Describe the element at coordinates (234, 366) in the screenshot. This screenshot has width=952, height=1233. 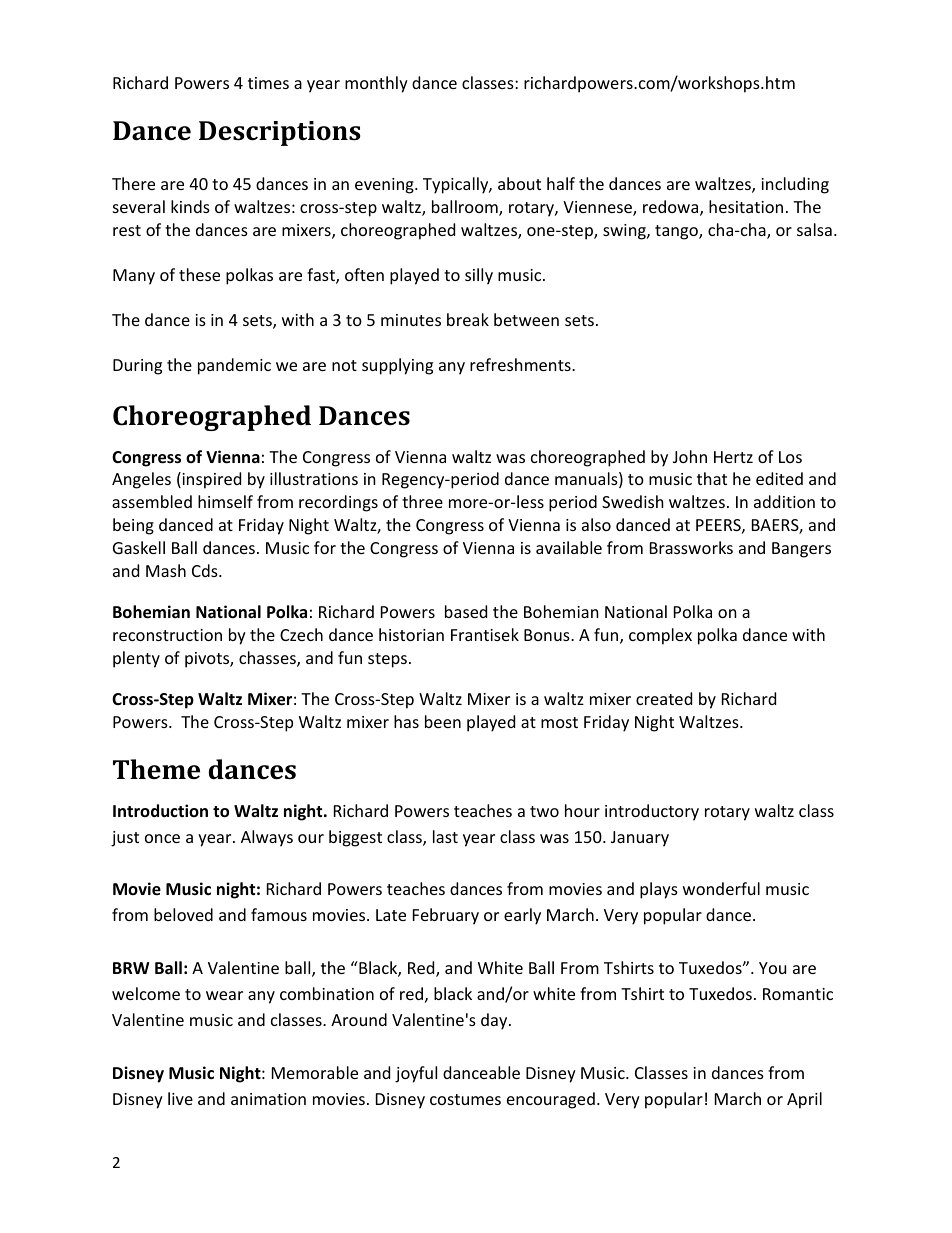
I see `pandemic` at that location.
